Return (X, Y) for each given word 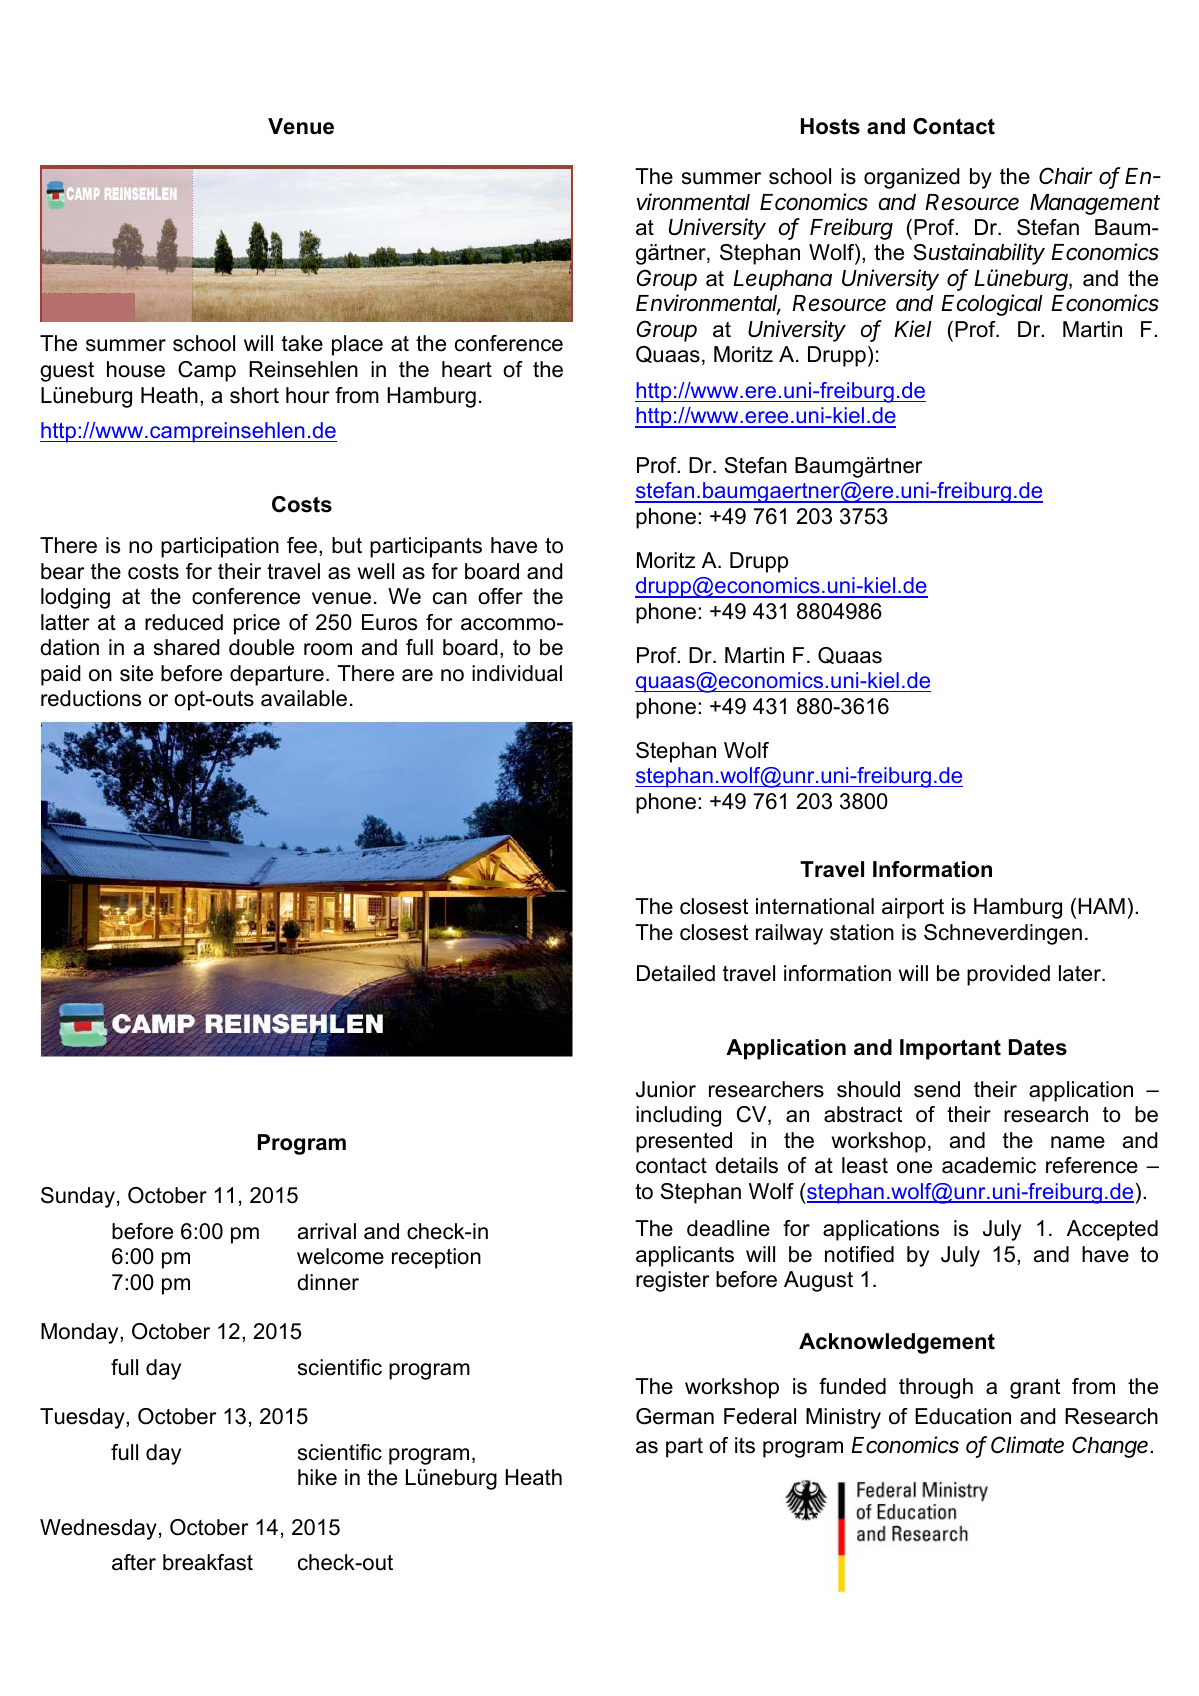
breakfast (208, 1562)
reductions (91, 698)
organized (912, 178)
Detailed (676, 973)
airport (913, 908)
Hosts (830, 126)
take (302, 343)
